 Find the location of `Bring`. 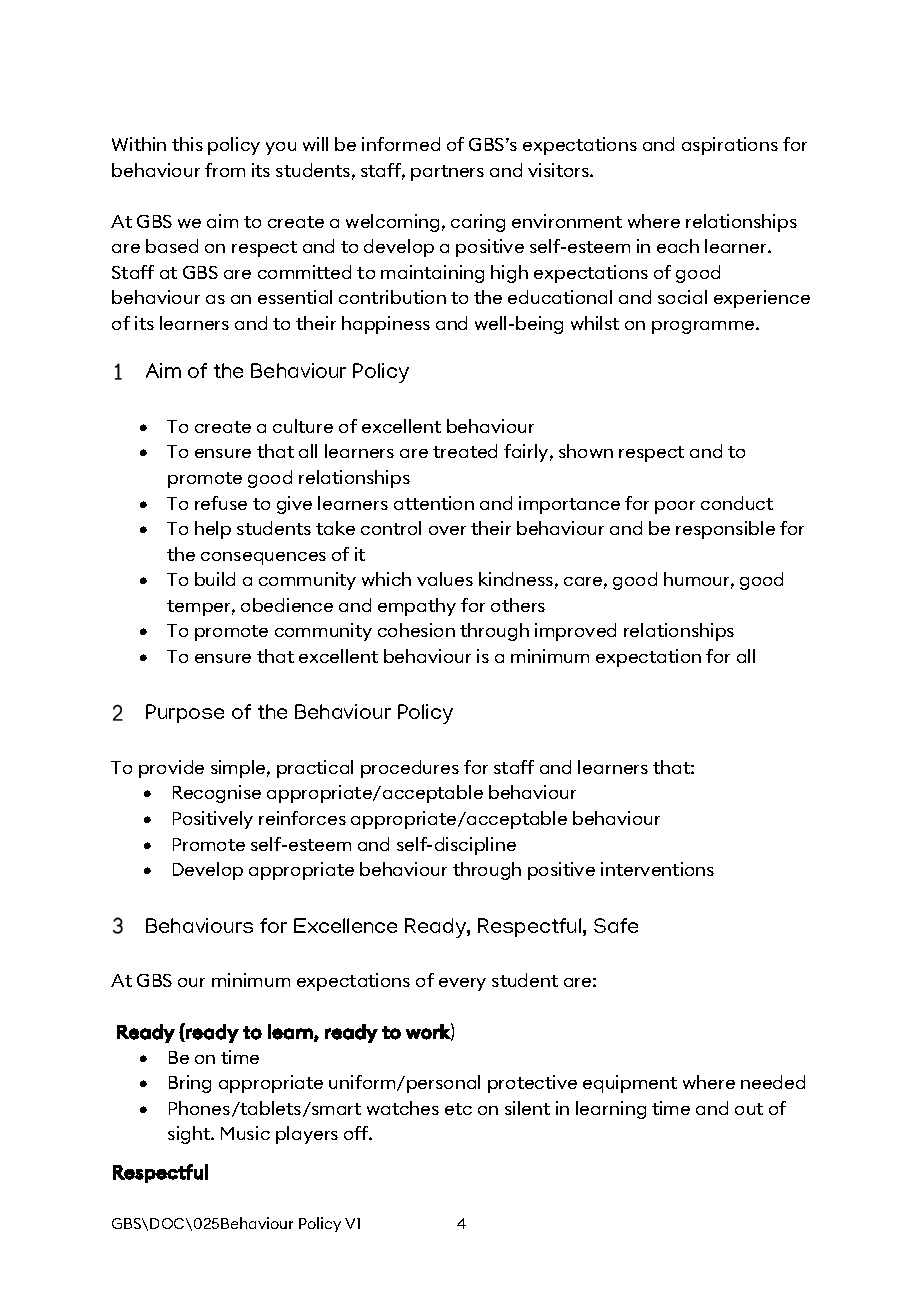

Bring is located at coordinates (190, 1084).
